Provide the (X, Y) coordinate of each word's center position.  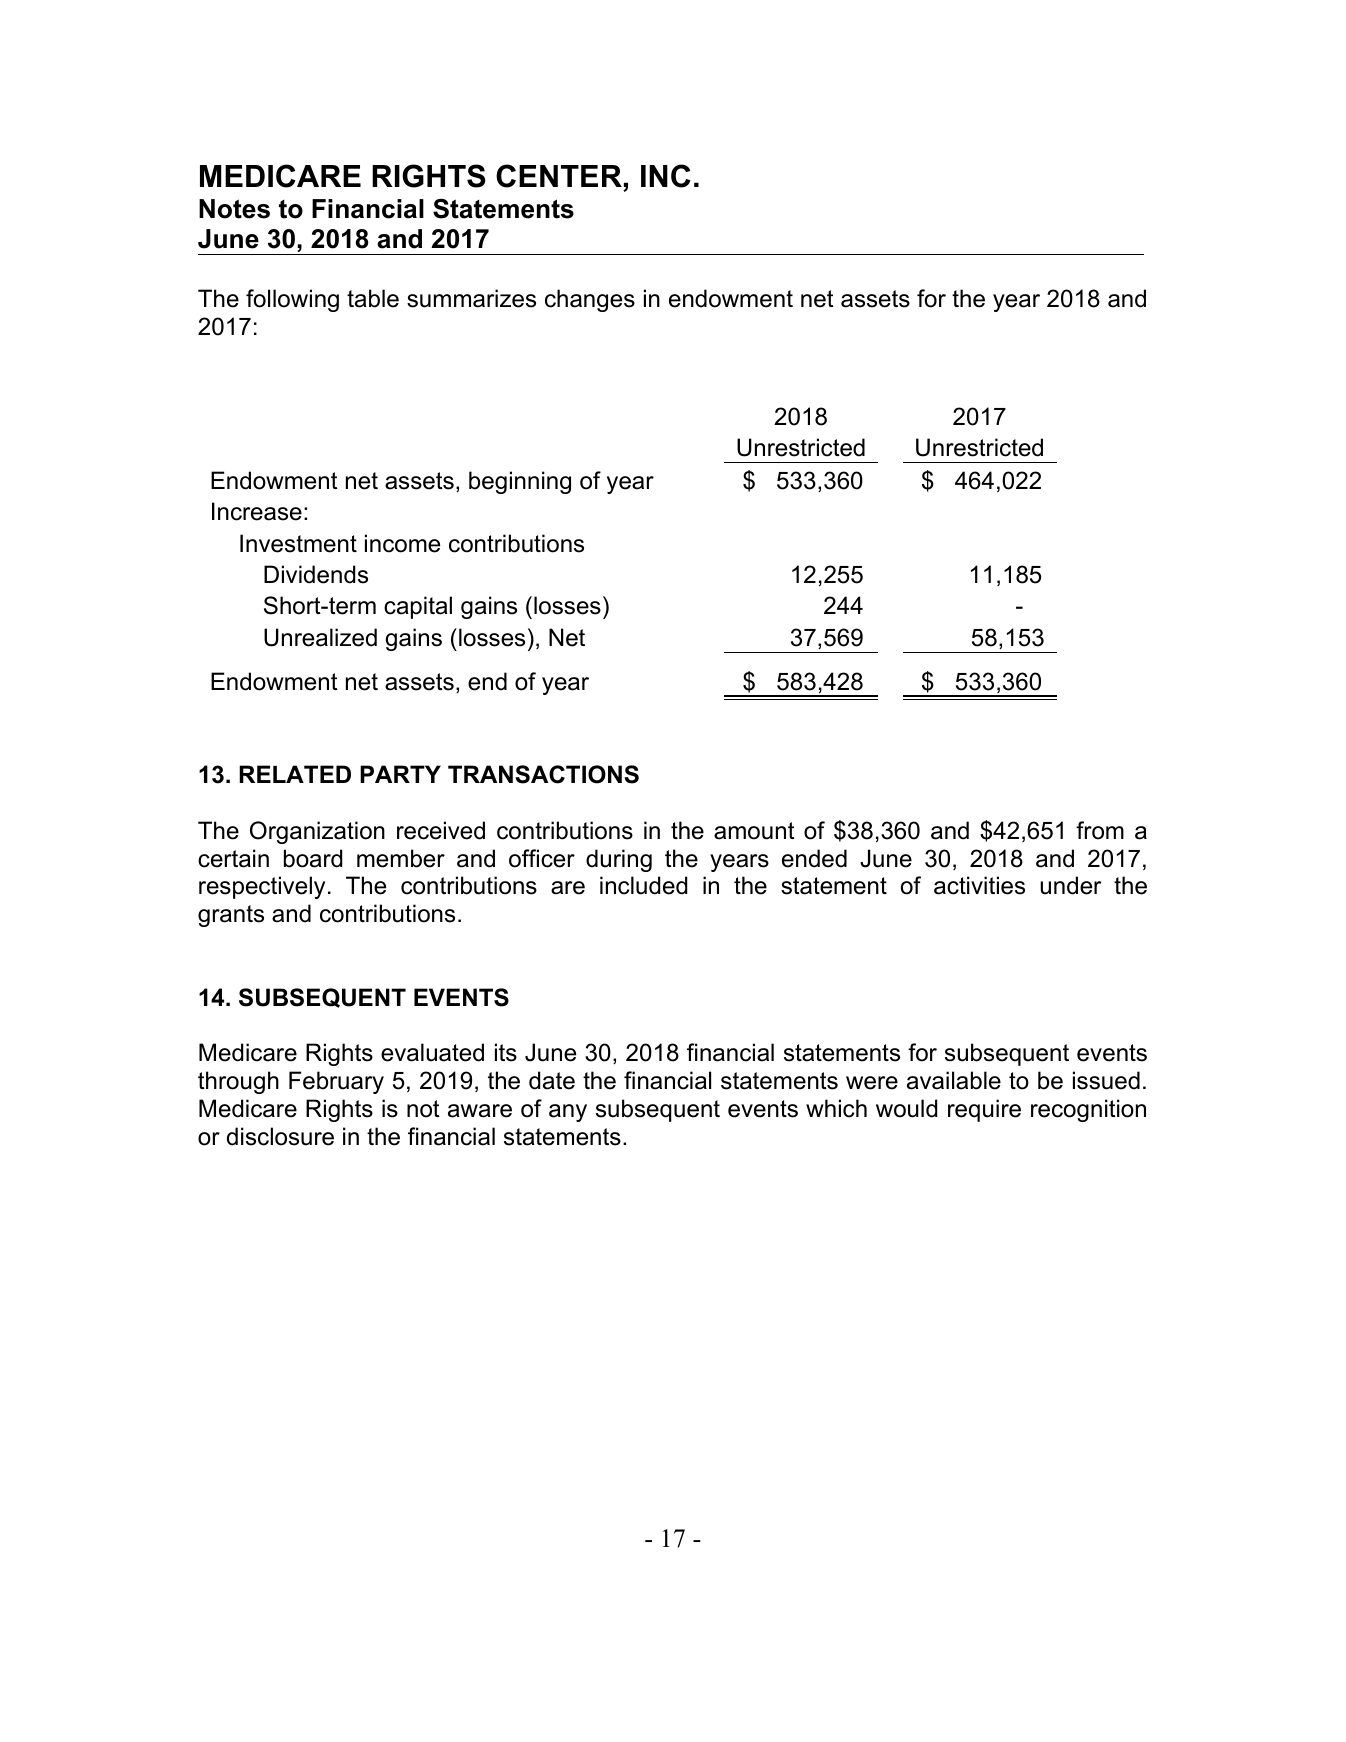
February (336, 1082)
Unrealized (320, 637)
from (1100, 830)
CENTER (559, 176)
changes (590, 300)
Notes (234, 209)
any (568, 1113)
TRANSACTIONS (543, 774)
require (984, 1110)
